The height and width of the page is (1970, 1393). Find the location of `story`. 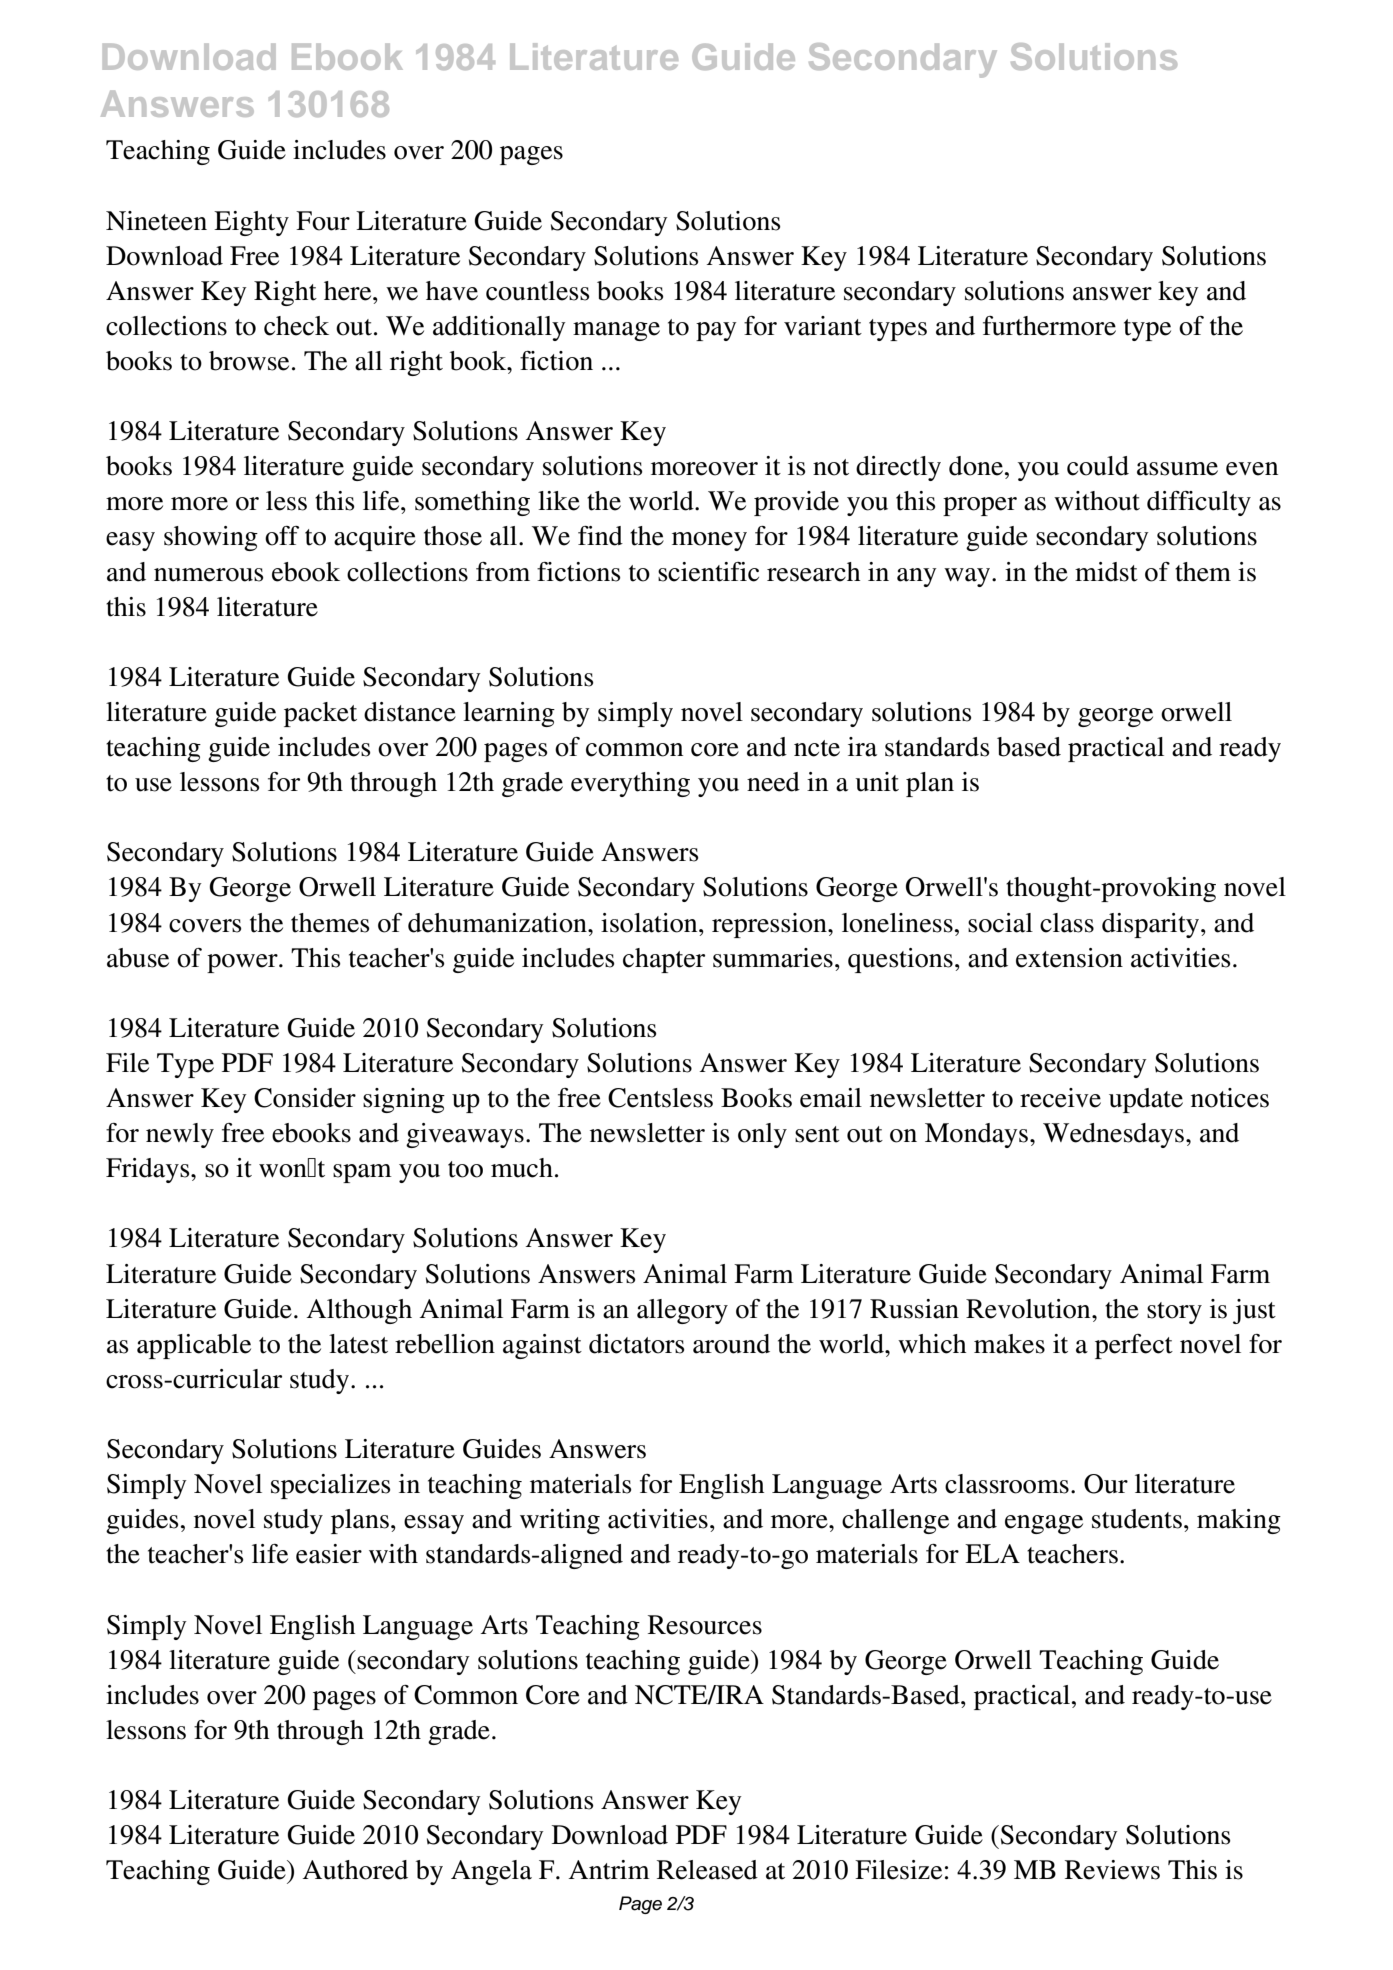

story is located at coordinates (1174, 1313).
